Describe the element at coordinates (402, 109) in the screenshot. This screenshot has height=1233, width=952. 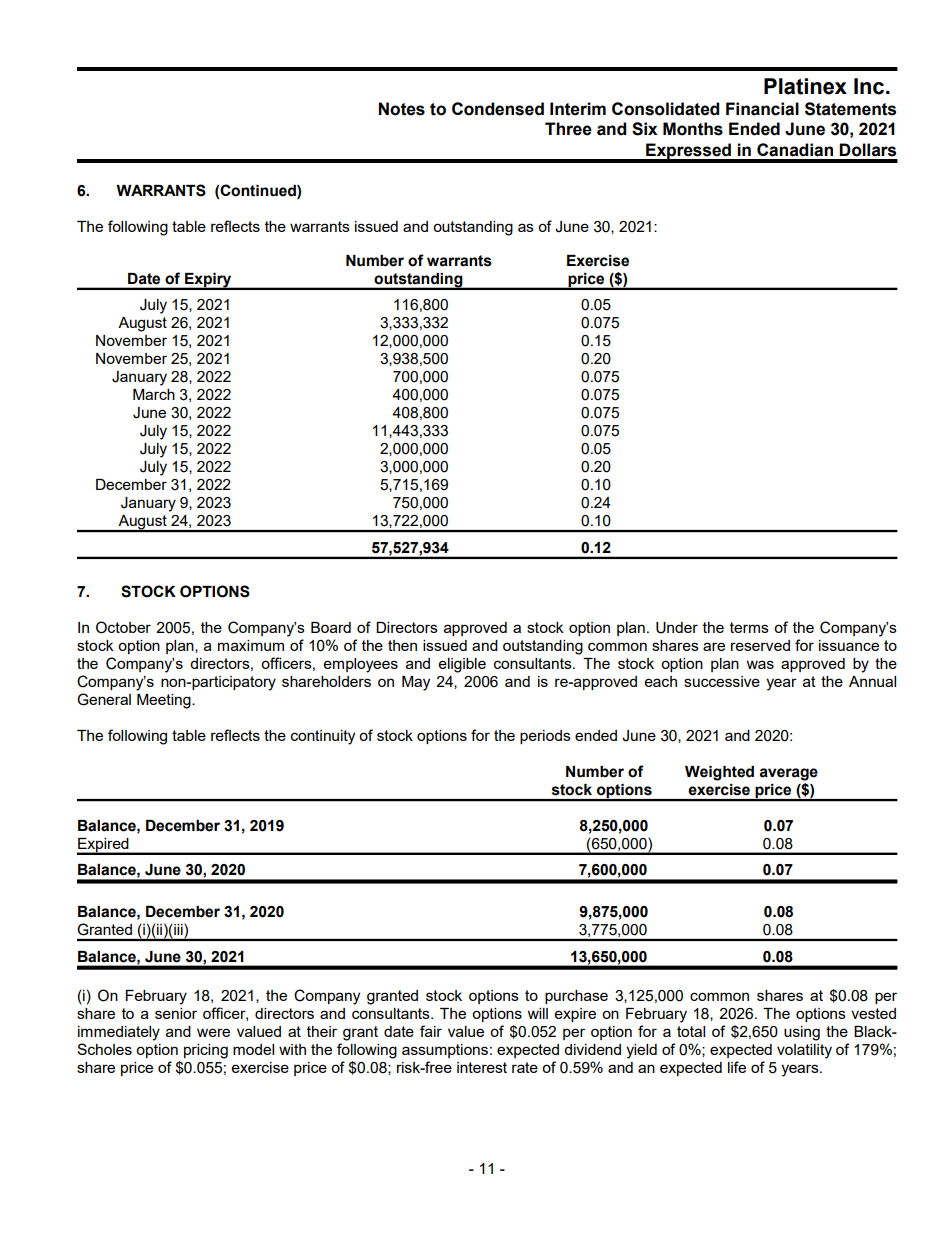
I see `Notes` at that location.
